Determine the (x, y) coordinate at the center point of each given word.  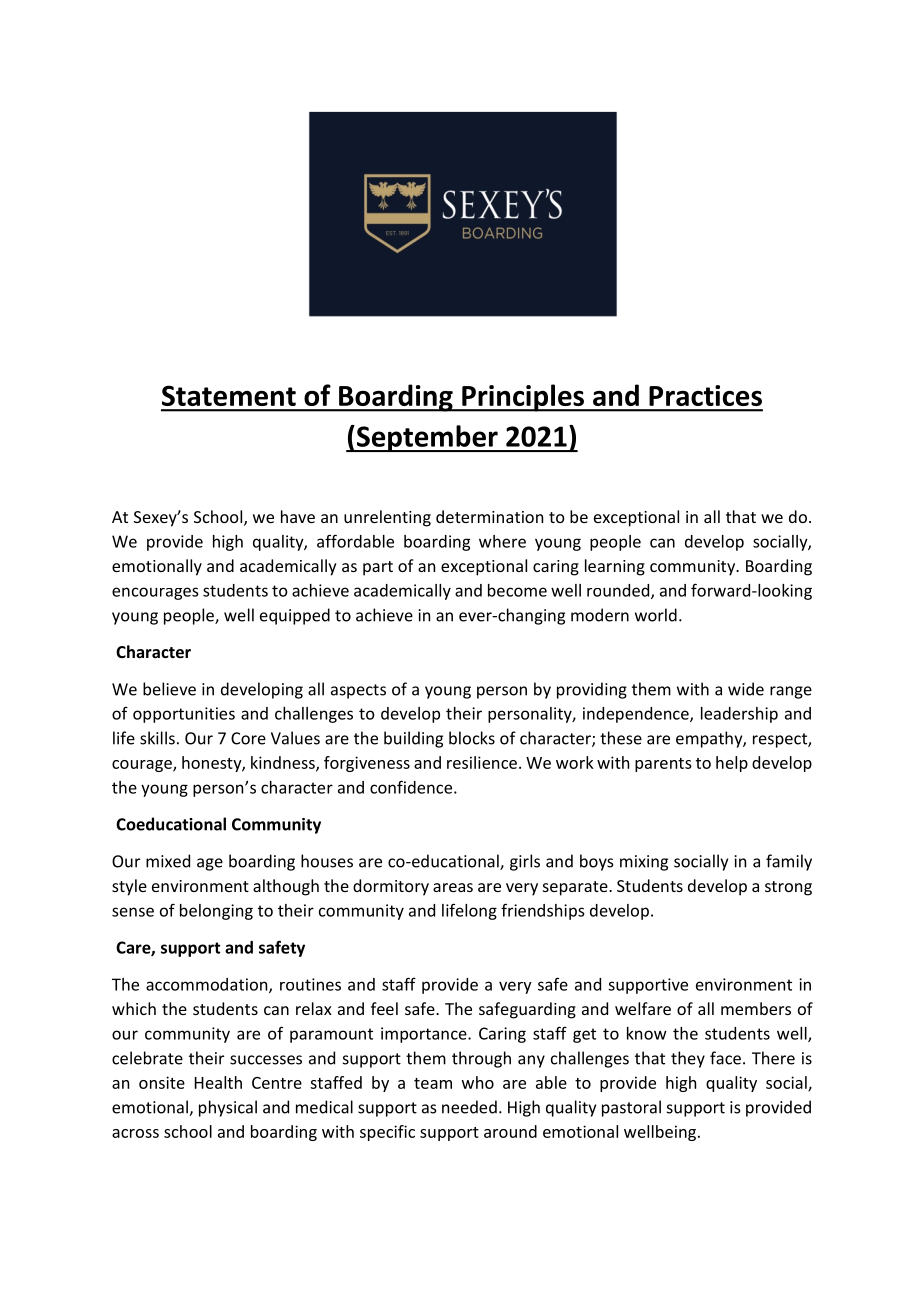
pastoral (631, 1108)
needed (469, 1107)
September (427, 438)
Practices (705, 395)
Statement (229, 395)
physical (228, 1108)
